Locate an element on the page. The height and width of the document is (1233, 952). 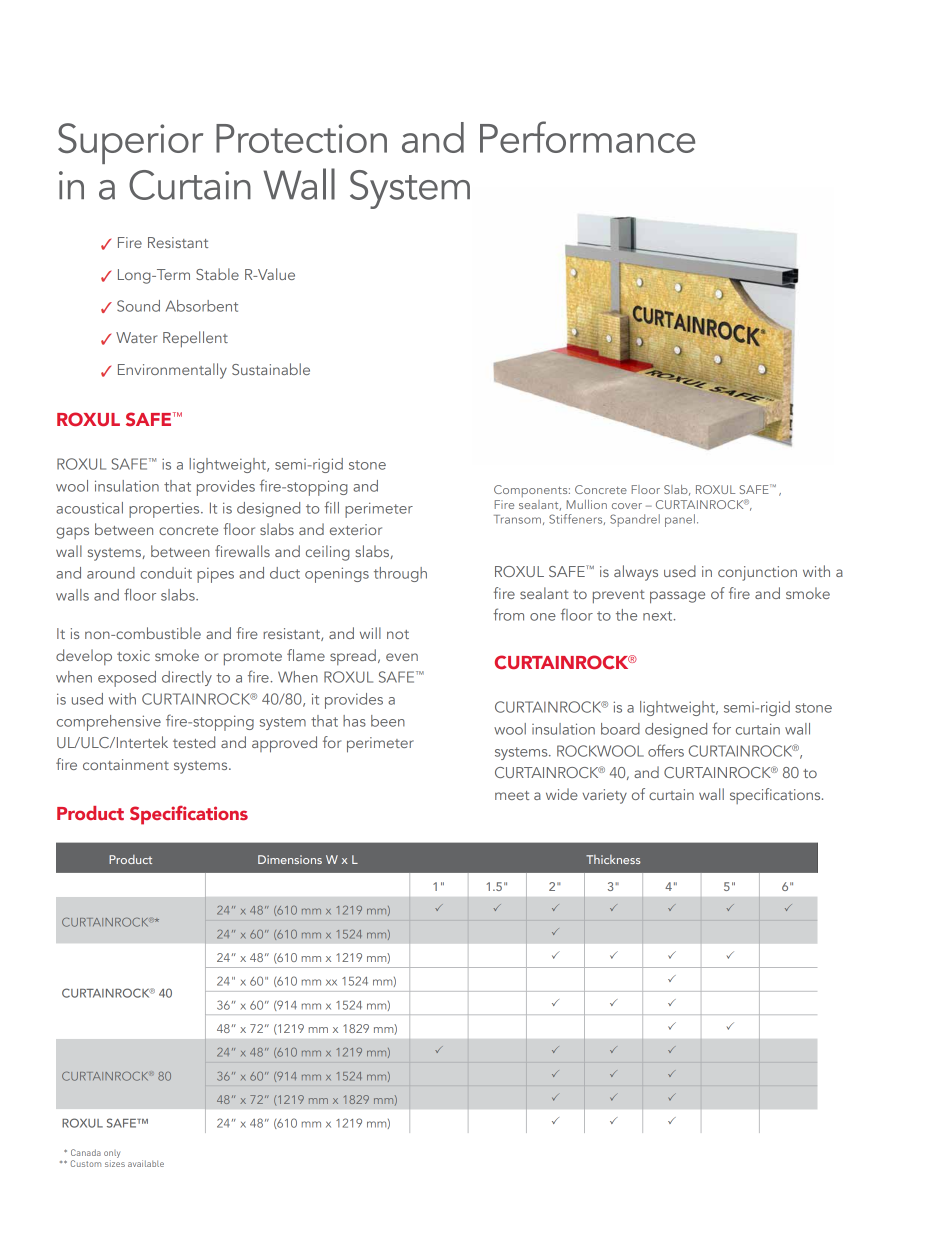
Protection is located at coordinates (301, 138).
